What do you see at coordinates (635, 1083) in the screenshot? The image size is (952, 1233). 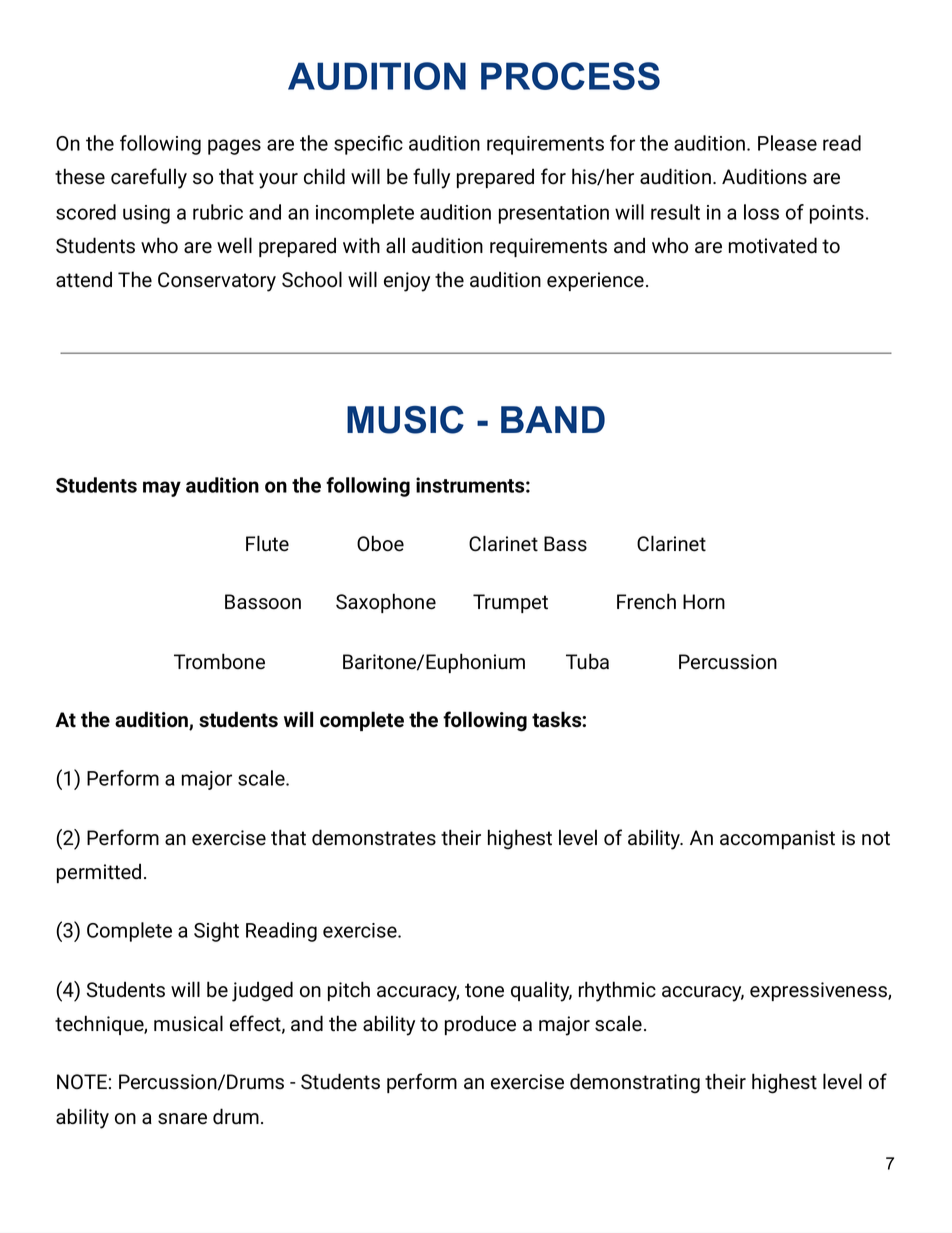 I see `demonstrating` at bounding box center [635, 1083].
